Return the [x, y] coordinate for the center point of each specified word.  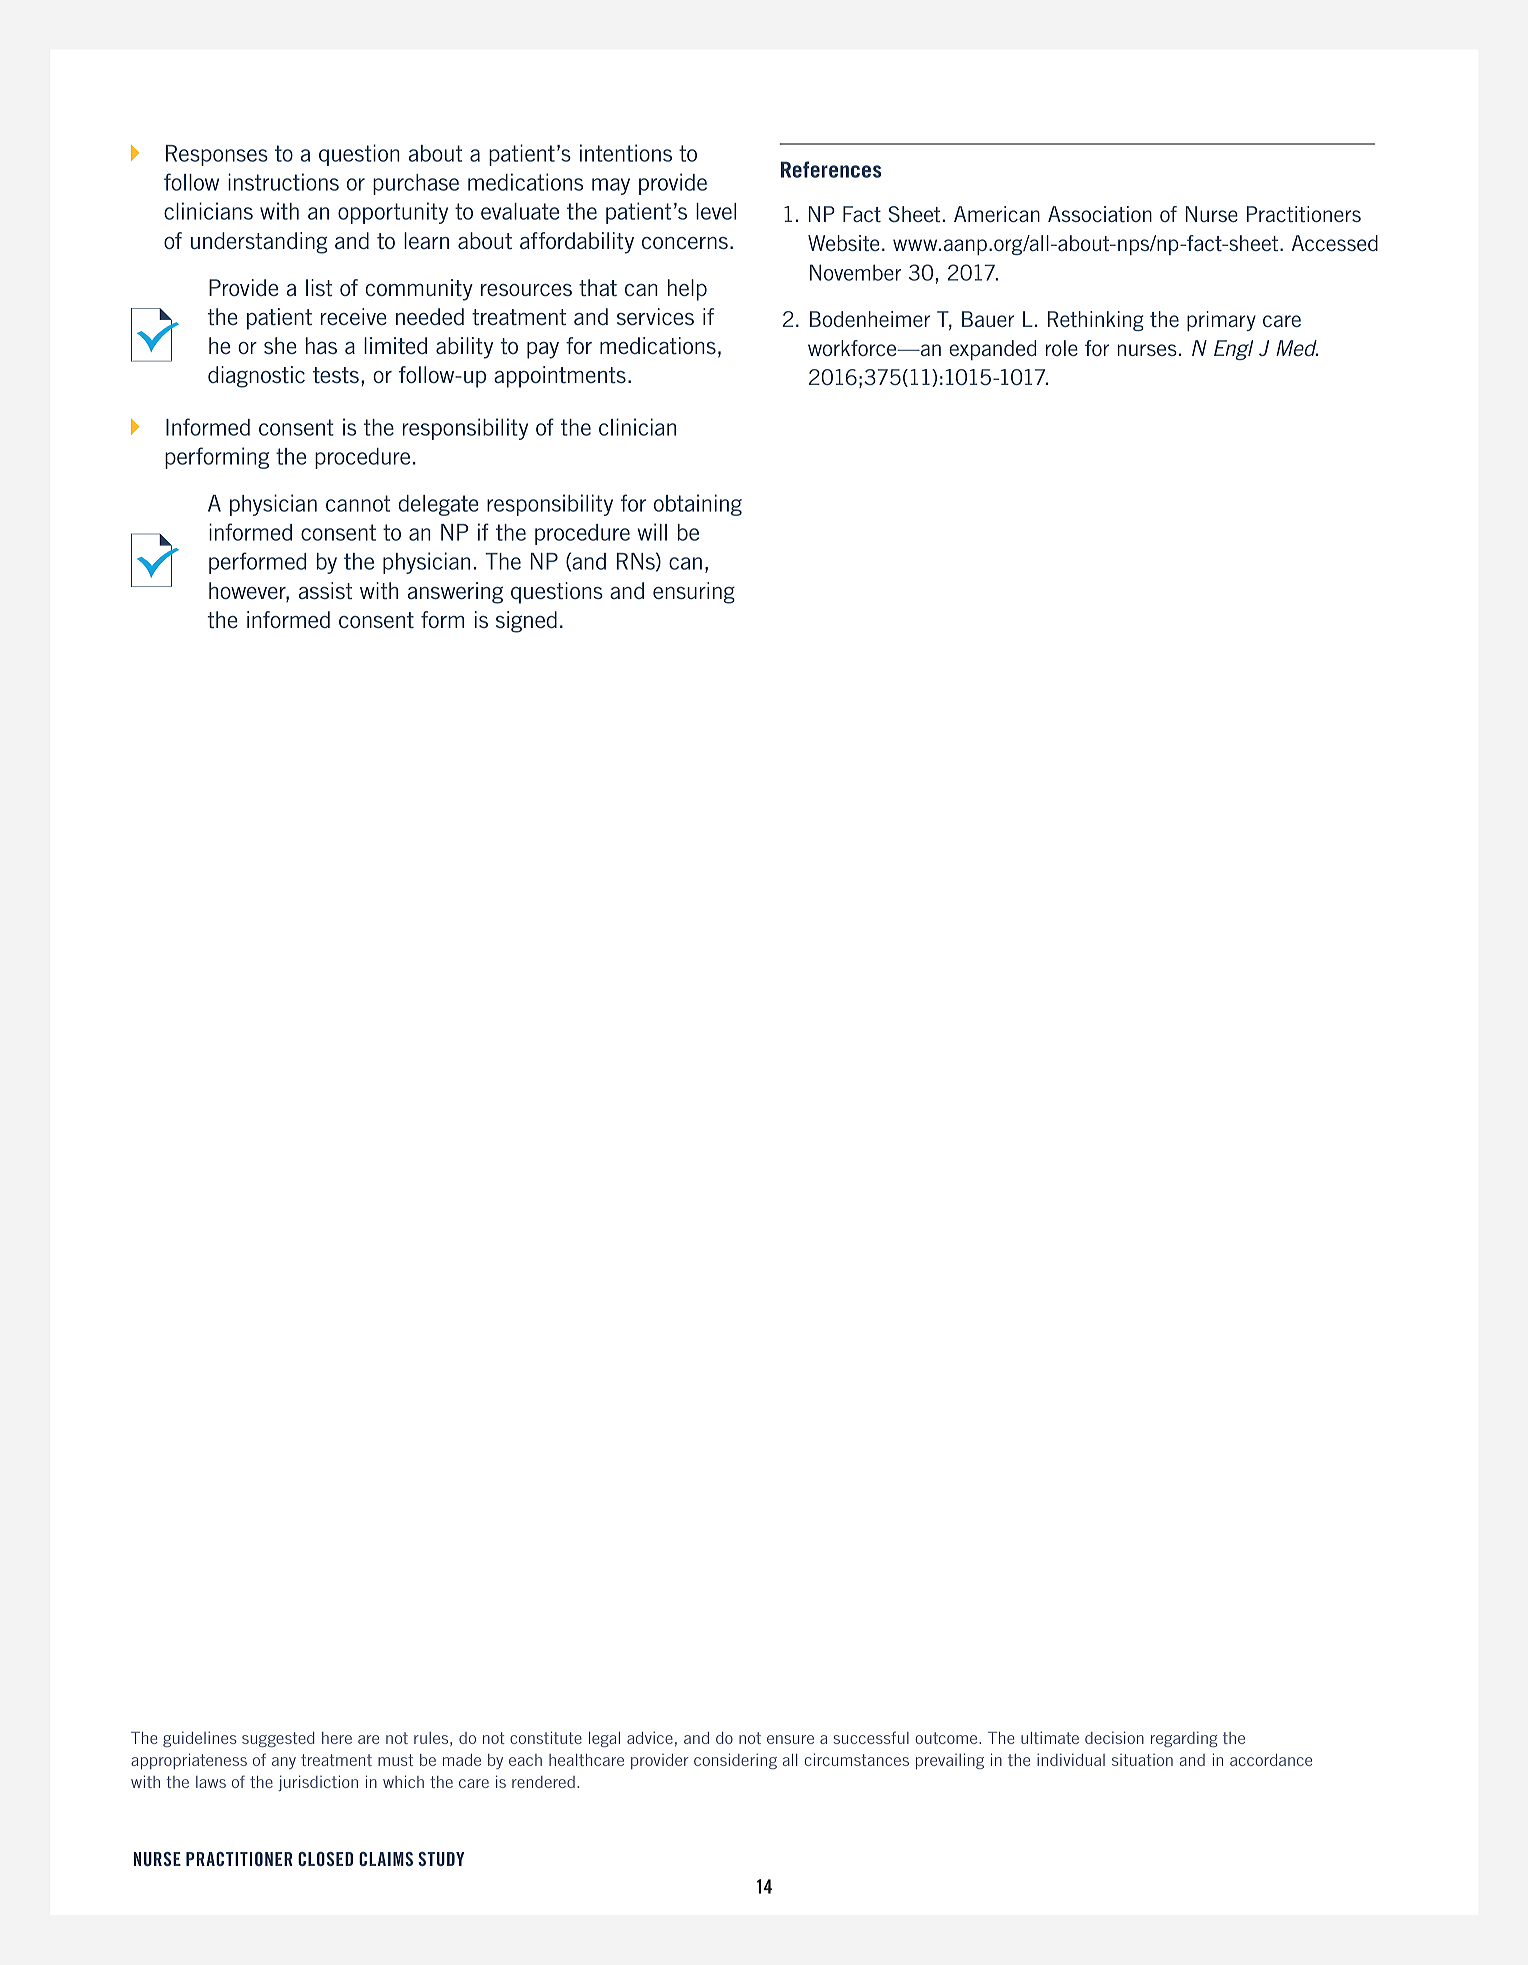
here [337, 1738]
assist [325, 590]
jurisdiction [318, 1783]
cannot [358, 503]
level [716, 211]
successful [871, 1737]
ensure [790, 1739]
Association [1100, 214]
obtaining [698, 505]
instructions [283, 182]
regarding [1184, 1739]
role [1062, 348]
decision [1114, 1737]
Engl [1233, 350]
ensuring [694, 593]
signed [526, 622]
